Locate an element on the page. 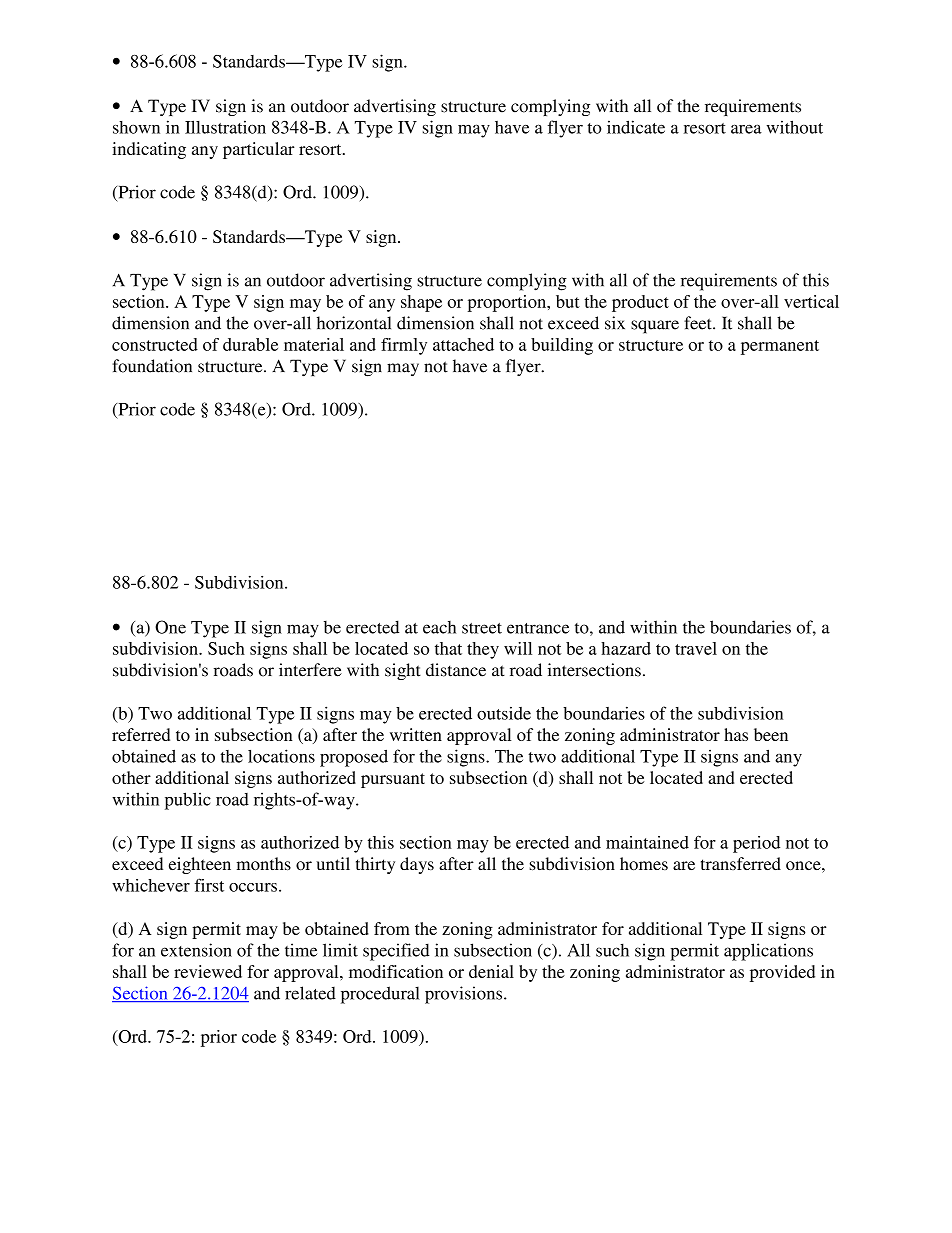 The height and width of the image is (1233, 952). One is located at coordinates (170, 627).
